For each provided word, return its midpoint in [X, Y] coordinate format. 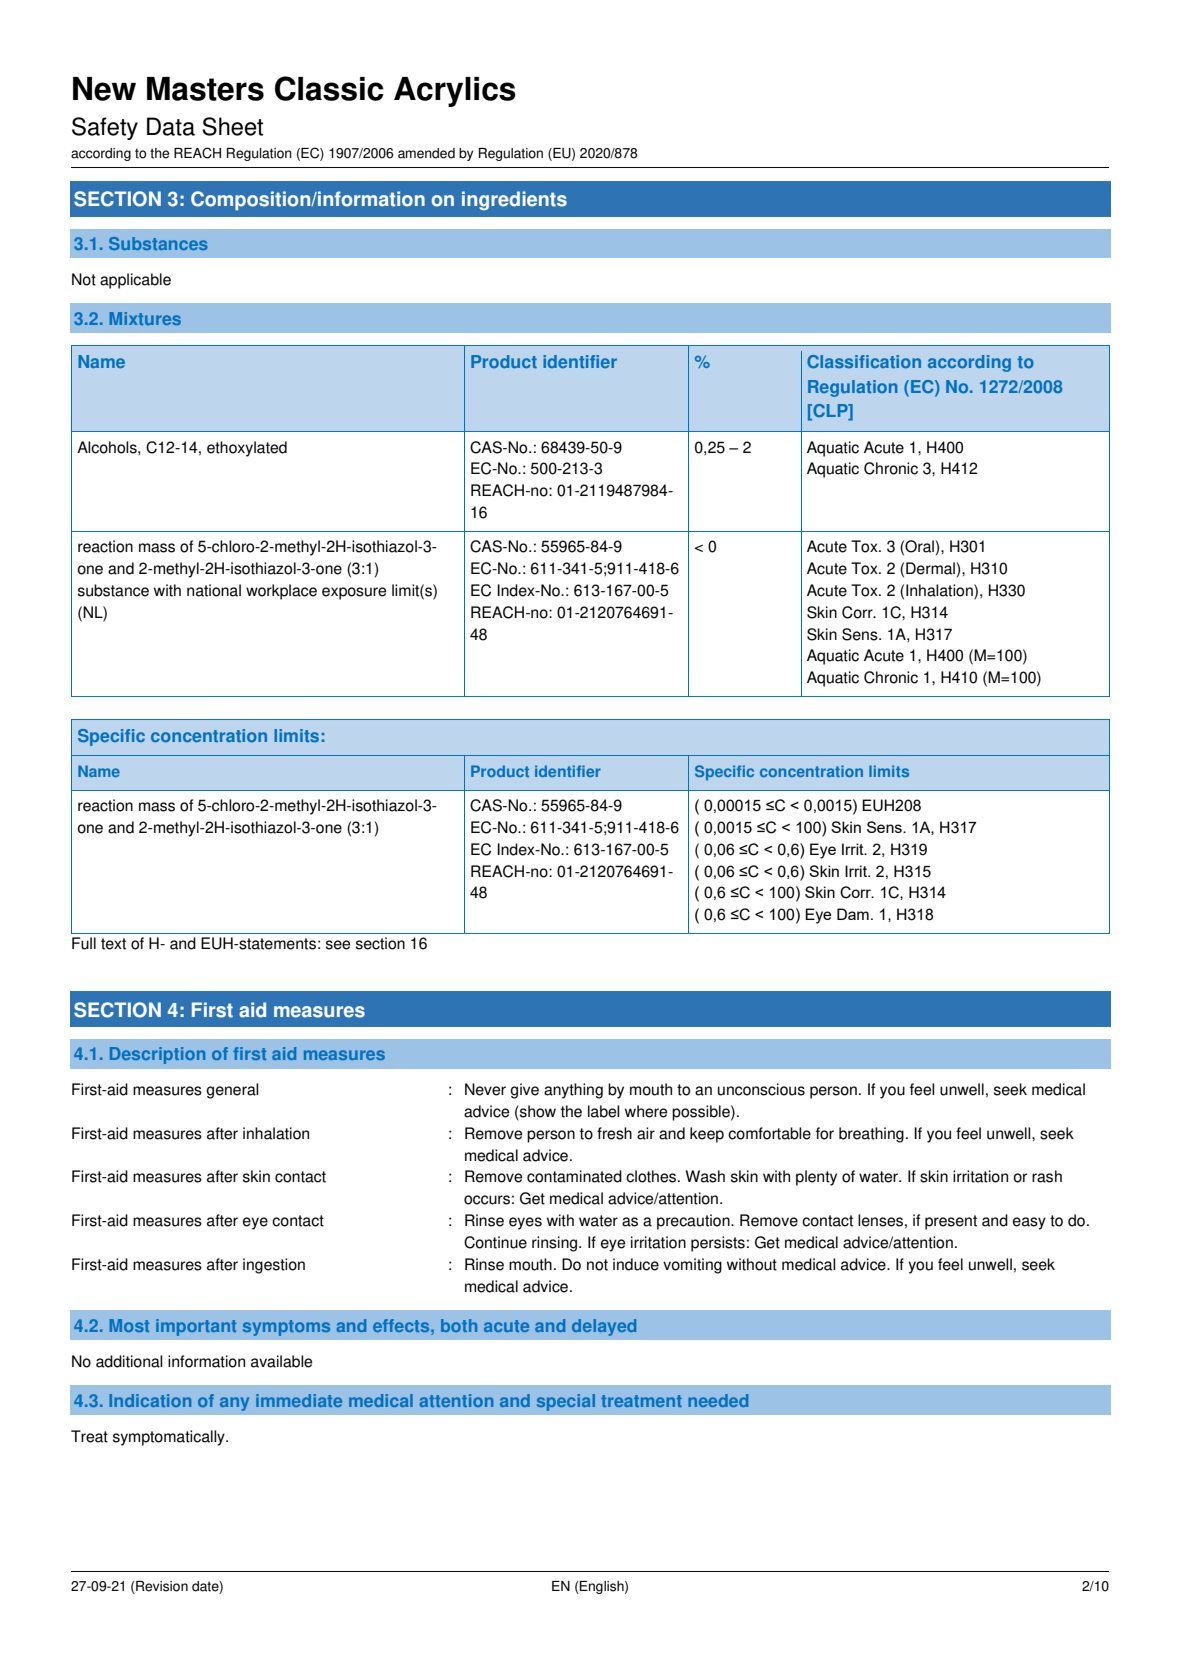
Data [171, 126]
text [113, 944]
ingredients [514, 200]
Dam [853, 914]
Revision [161, 1587]
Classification [864, 361]
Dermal [930, 568]
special [566, 1402]
